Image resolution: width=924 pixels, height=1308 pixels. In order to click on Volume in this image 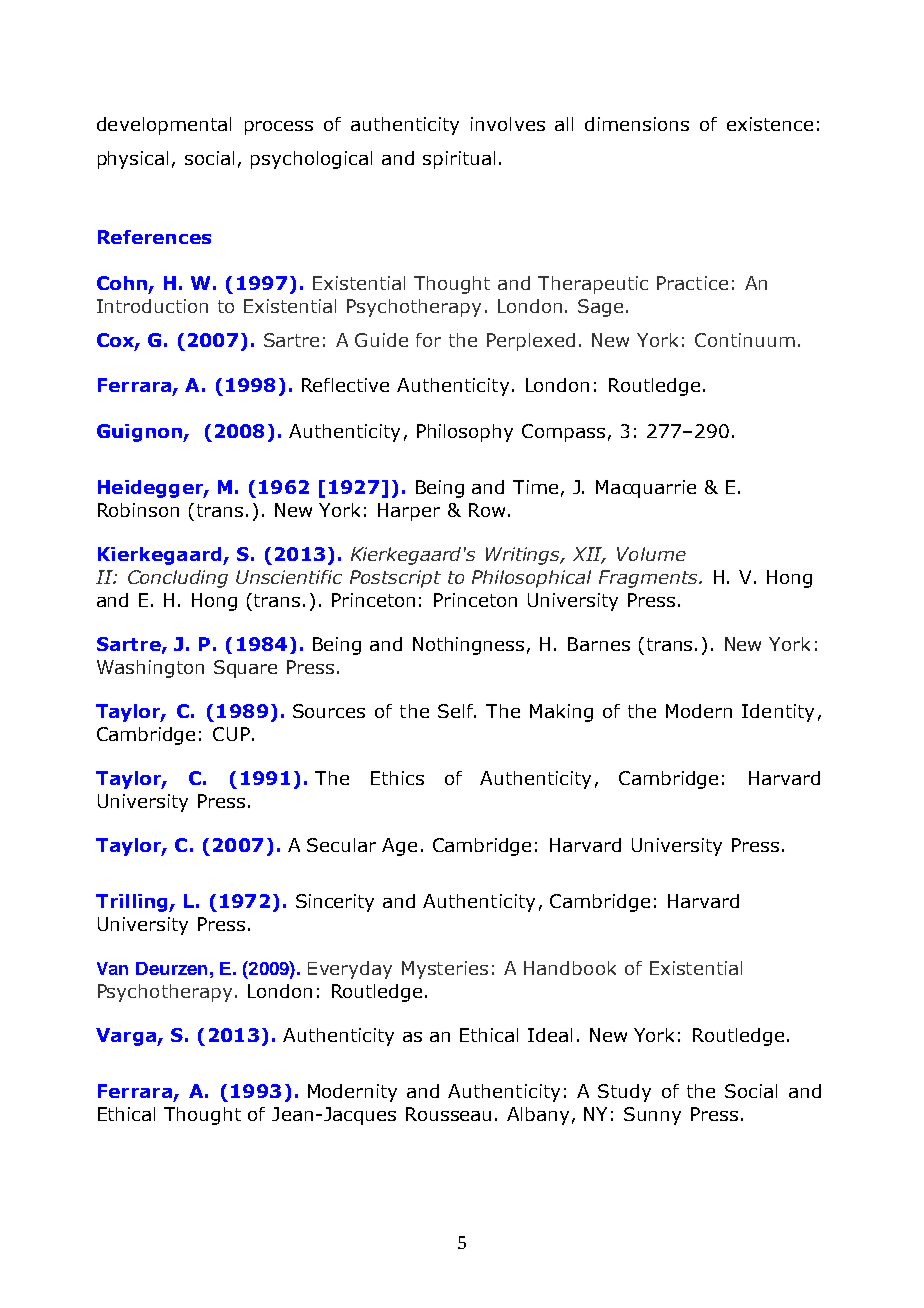, I will do `click(651, 554)`.
